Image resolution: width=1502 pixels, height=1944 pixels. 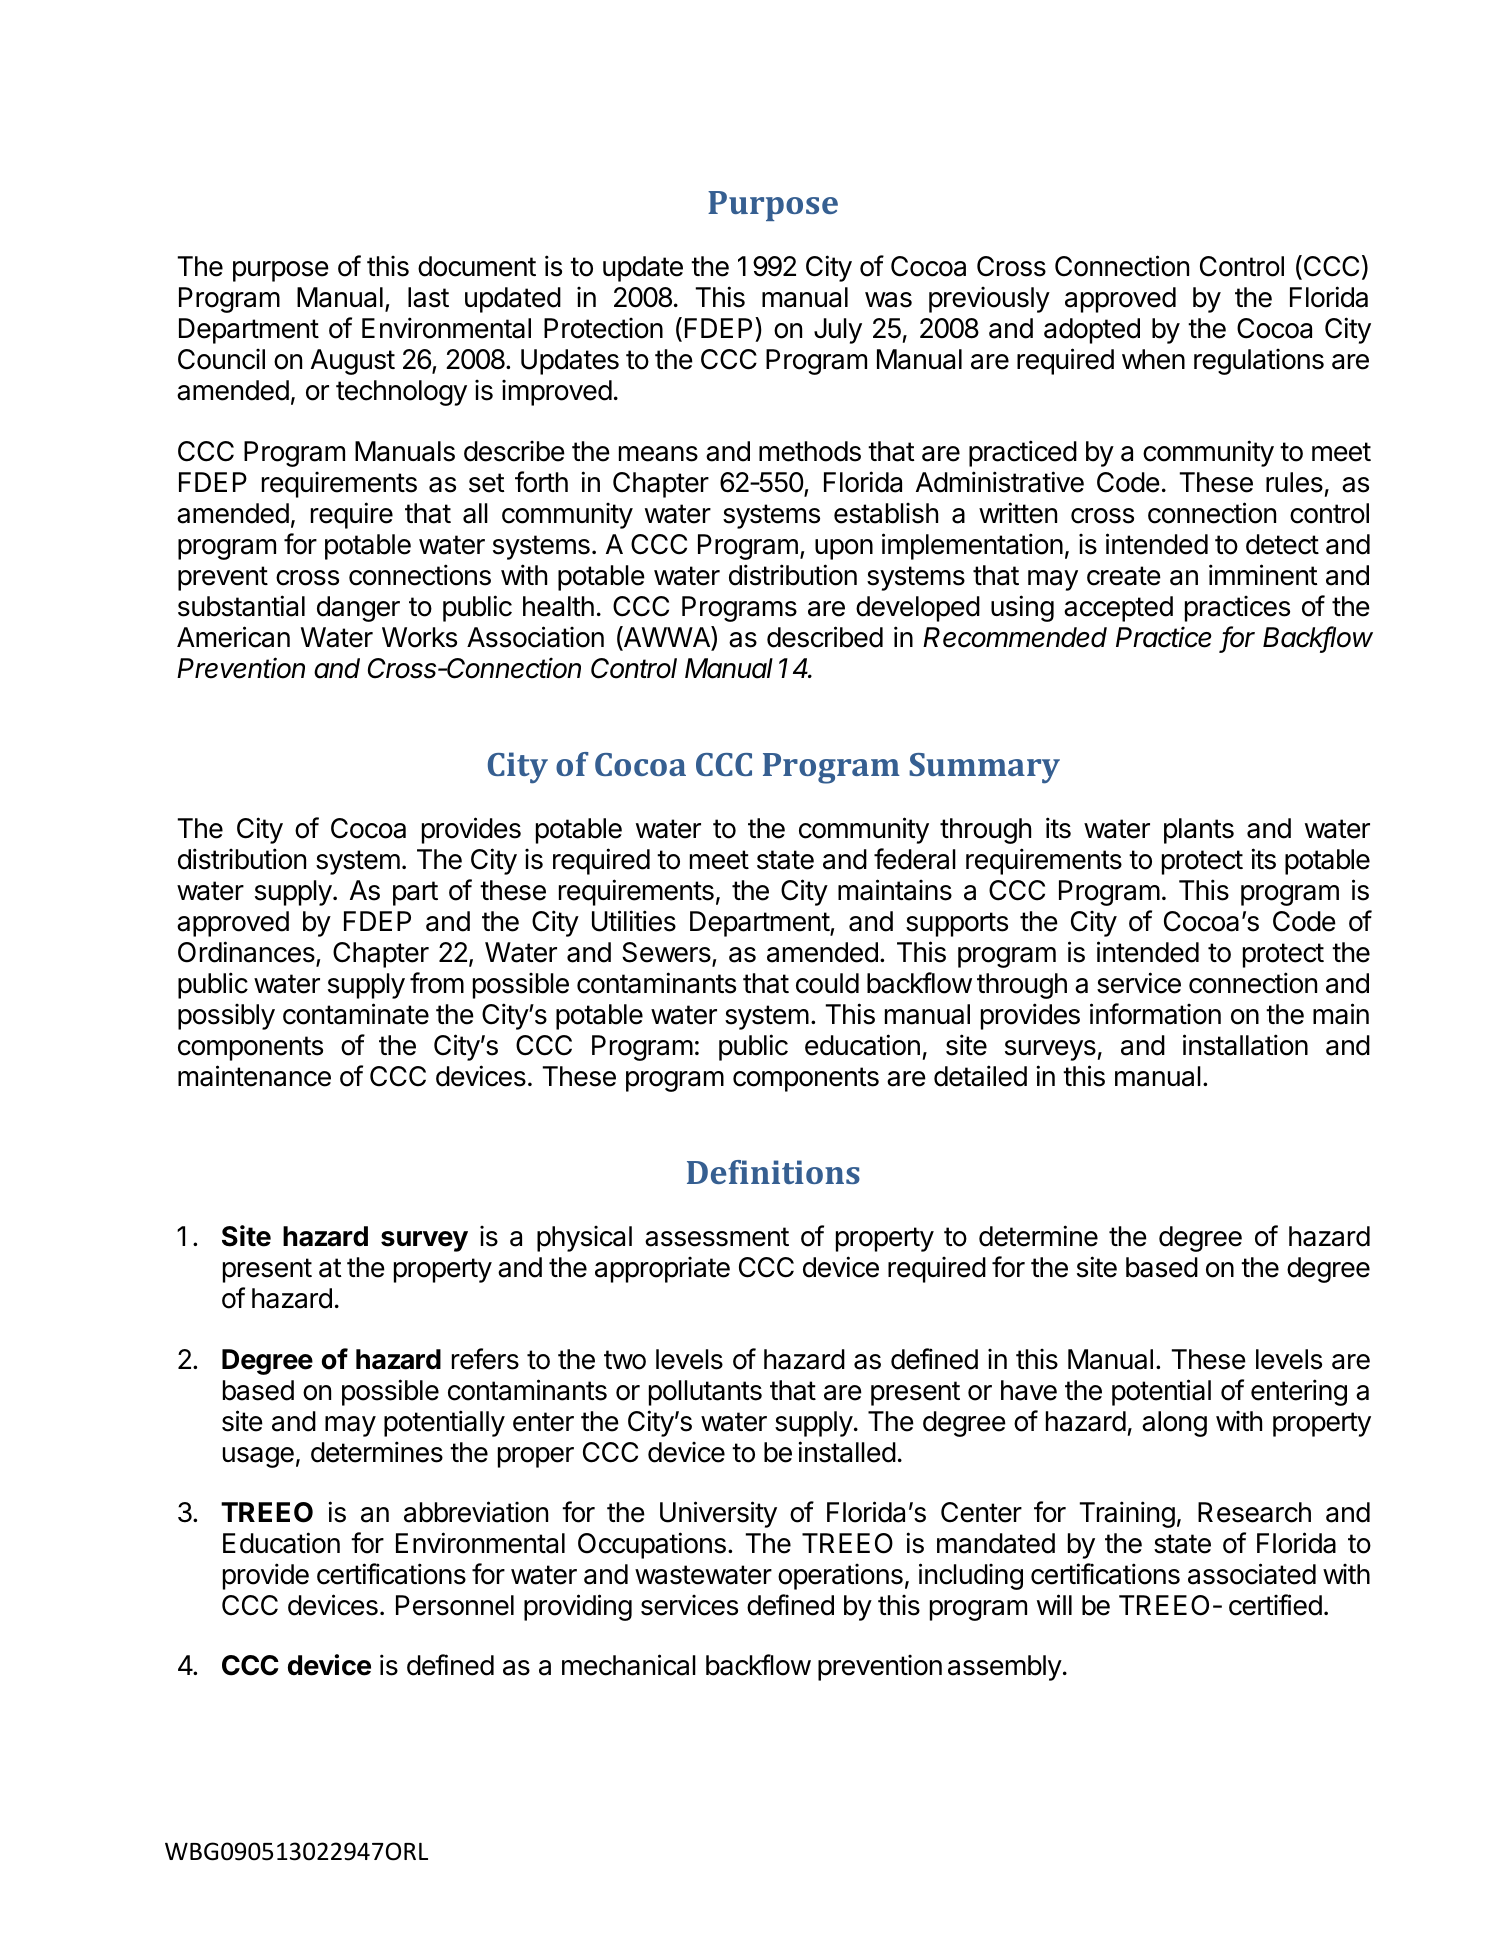 I want to click on operations, so click(x=840, y=1576).
